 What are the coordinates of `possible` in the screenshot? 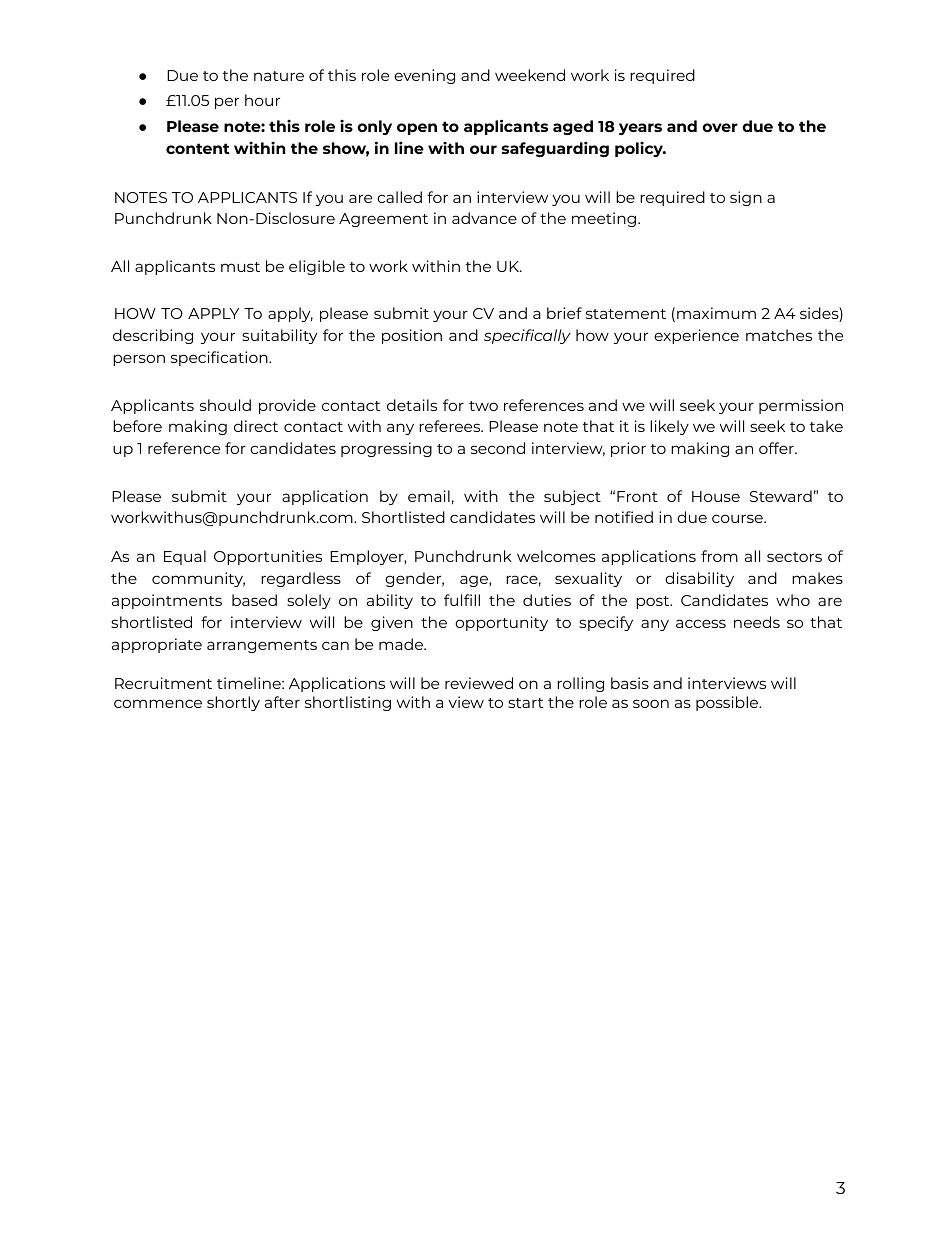 It's located at (728, 703).
